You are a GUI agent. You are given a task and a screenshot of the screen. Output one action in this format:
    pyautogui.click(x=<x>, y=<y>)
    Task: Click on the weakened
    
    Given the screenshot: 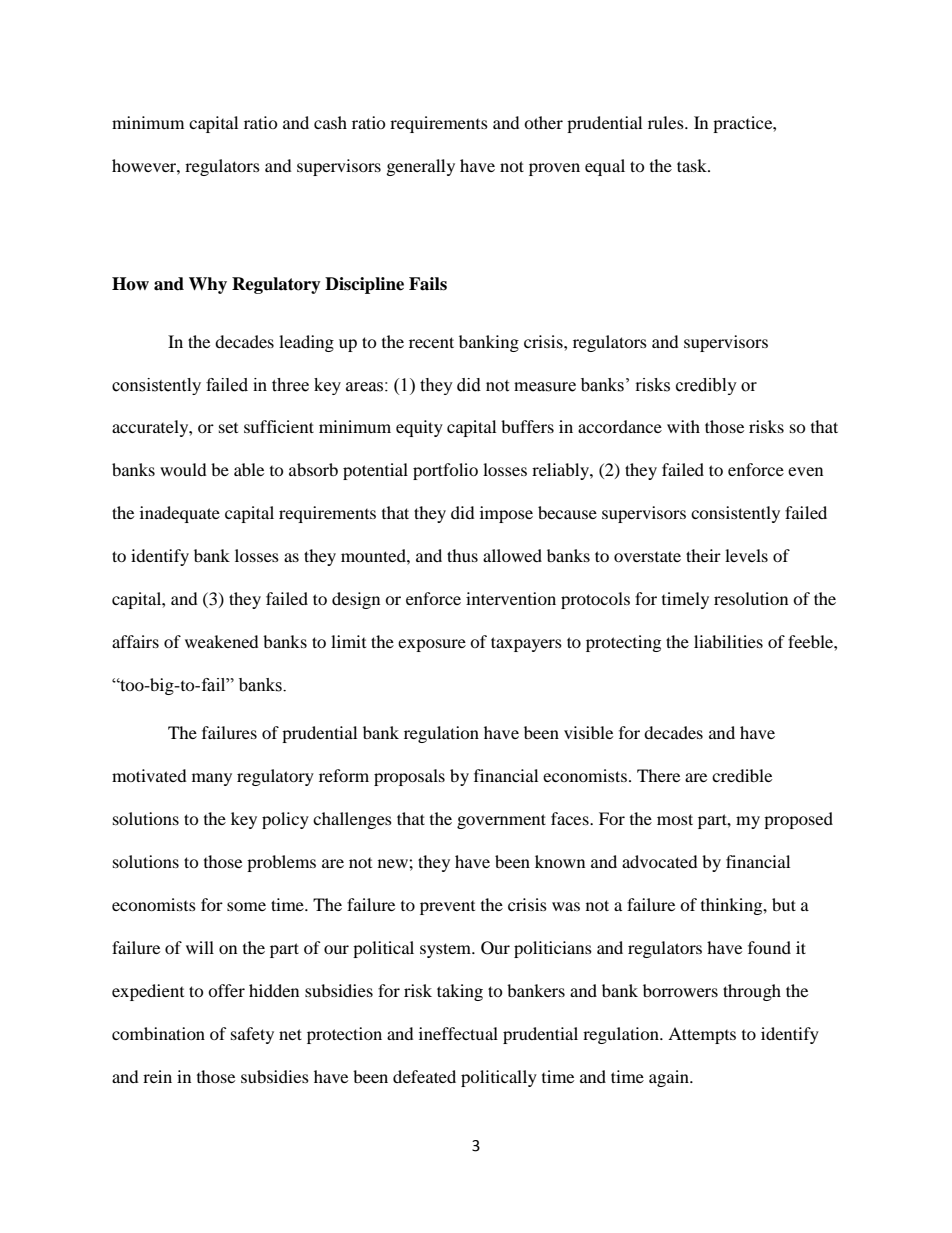 What is the action you would take?
    pyautogui.click(x=222, y=641)
